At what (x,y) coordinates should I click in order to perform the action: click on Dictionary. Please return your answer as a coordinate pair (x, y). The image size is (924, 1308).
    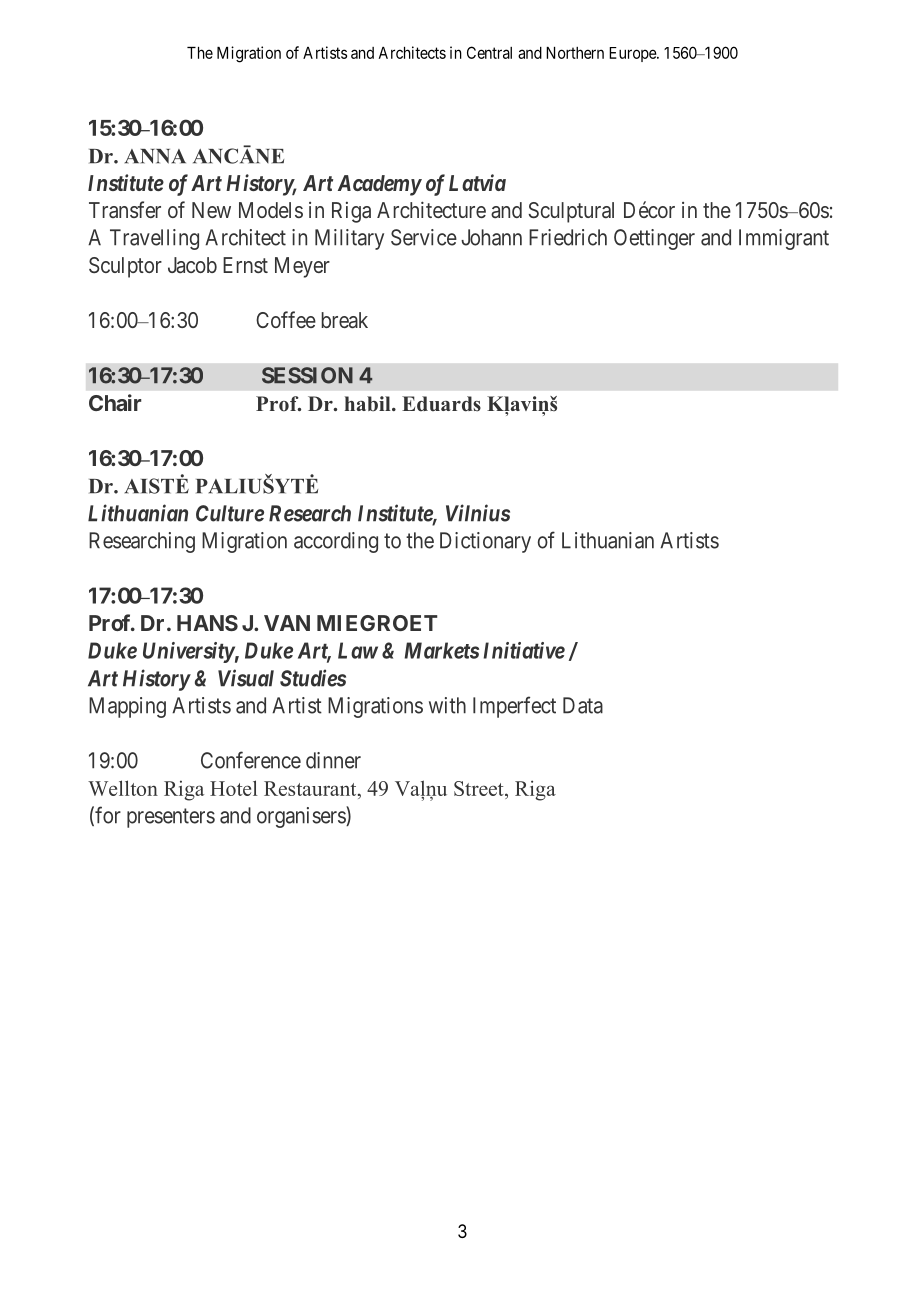
    Looking at the image, I should click on (485, 542).
